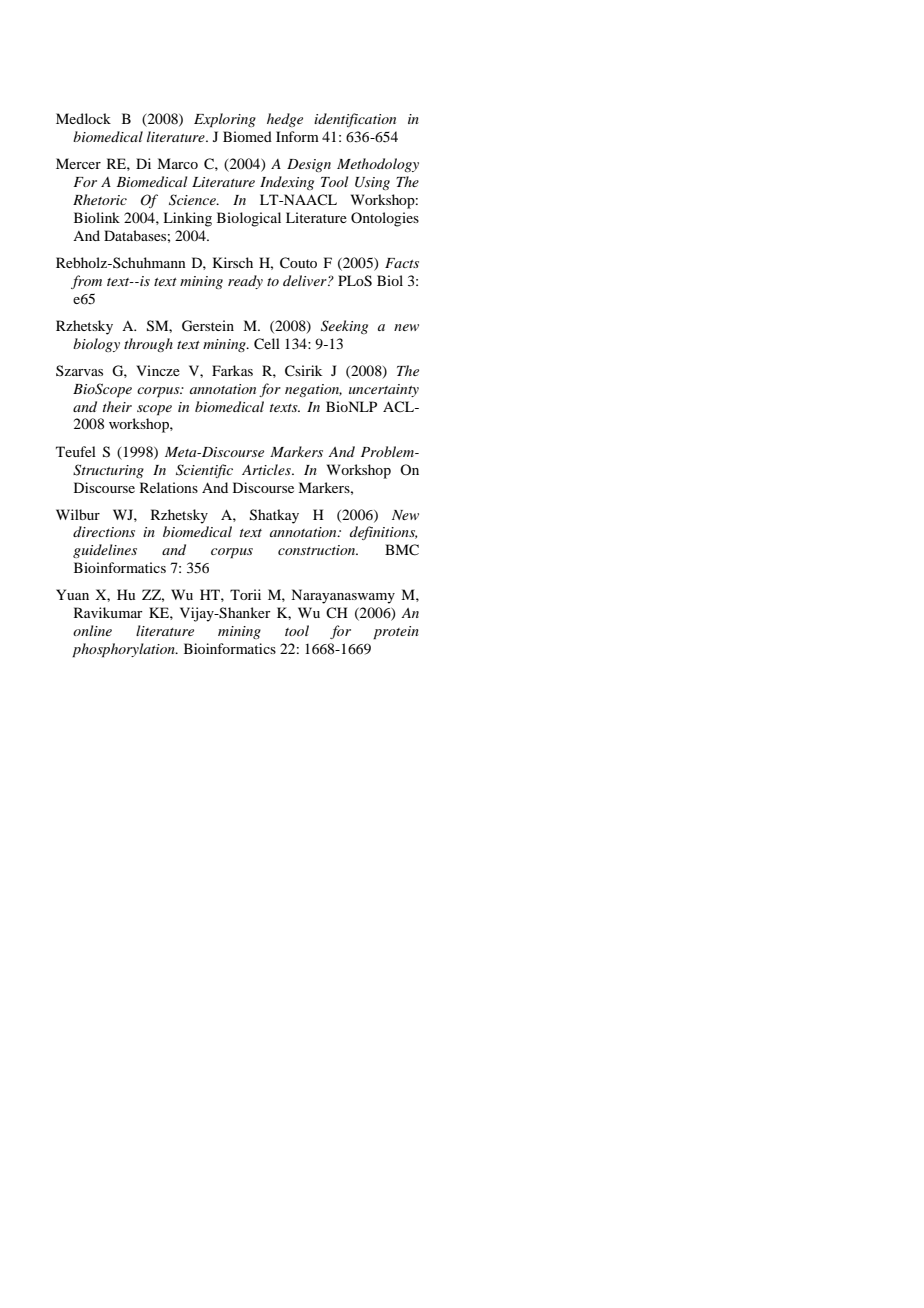 The width and height of the screenshot is (924, 1308). Describe the element at coordinates (92, 630) in the screenshot. I see `online` at that location.
